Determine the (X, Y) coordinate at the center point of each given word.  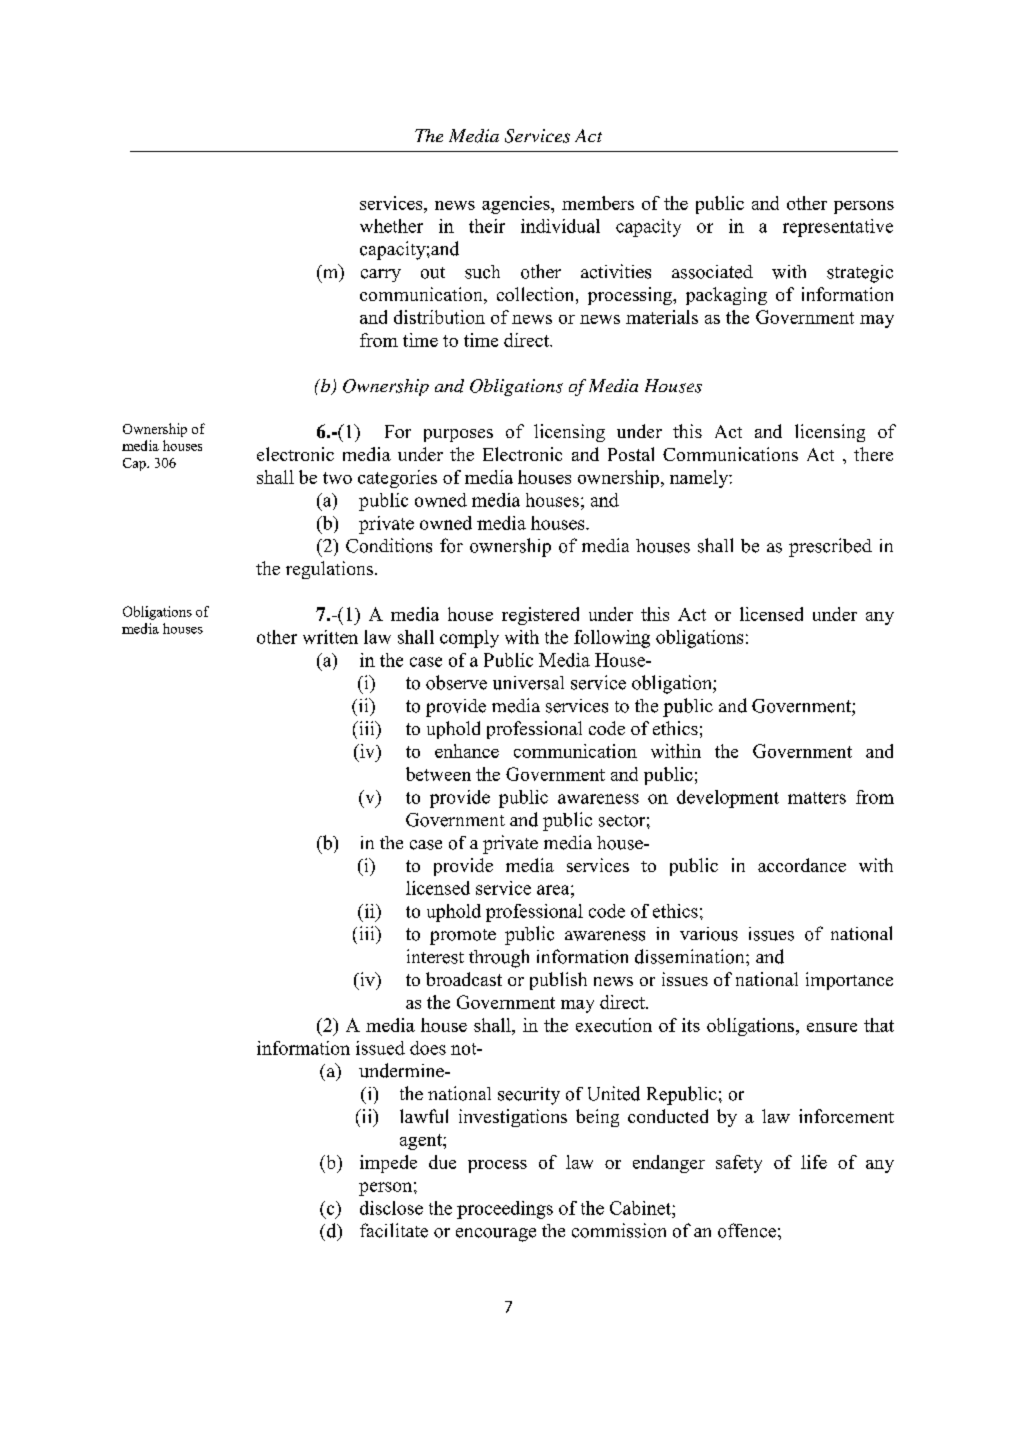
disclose (391, 1208)
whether (391, 226)
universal (528, 683)
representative (838, 228)
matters (817, 798)
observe (456, 682)
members (598, 203)
